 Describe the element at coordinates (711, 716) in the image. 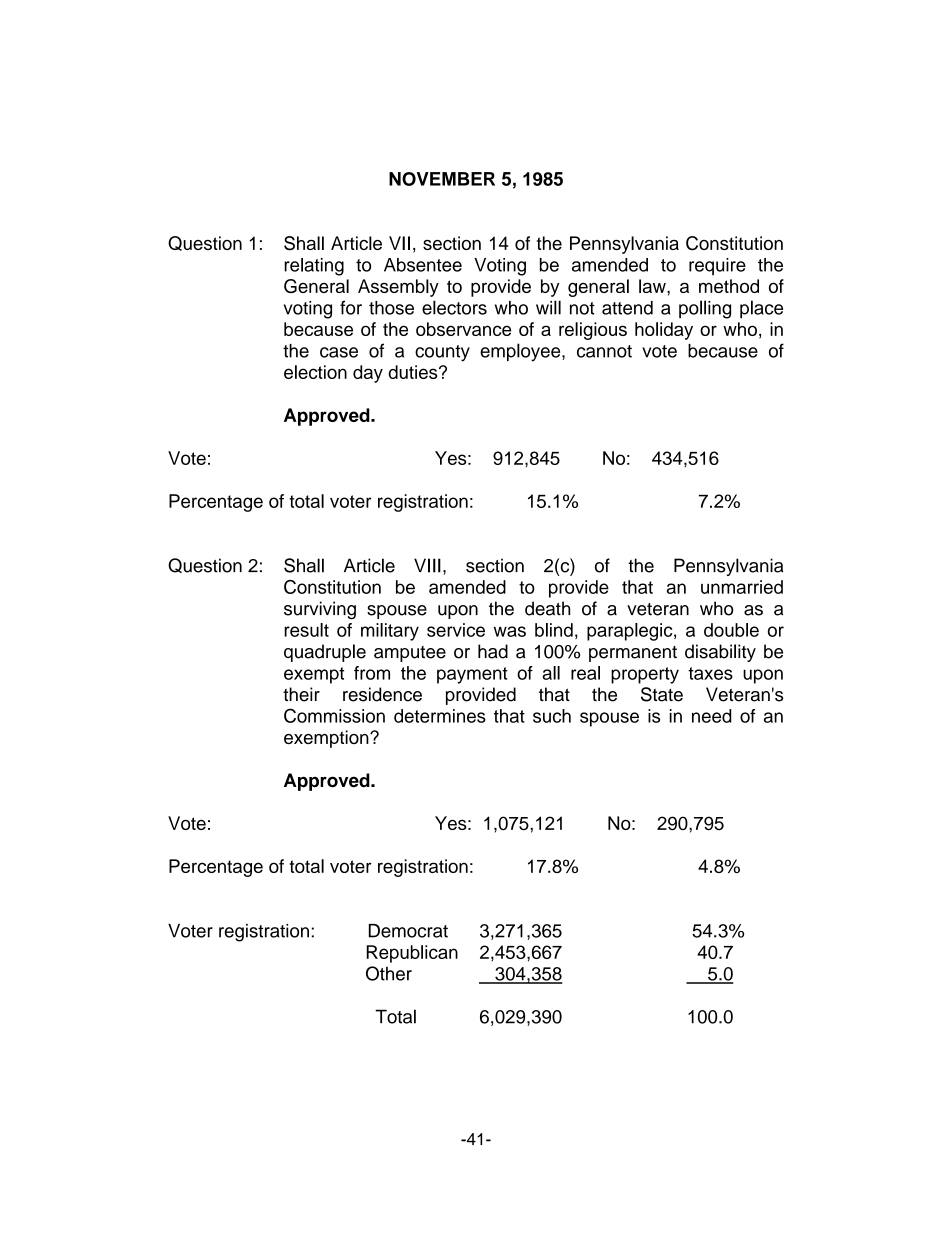

I see `need` at that location.
